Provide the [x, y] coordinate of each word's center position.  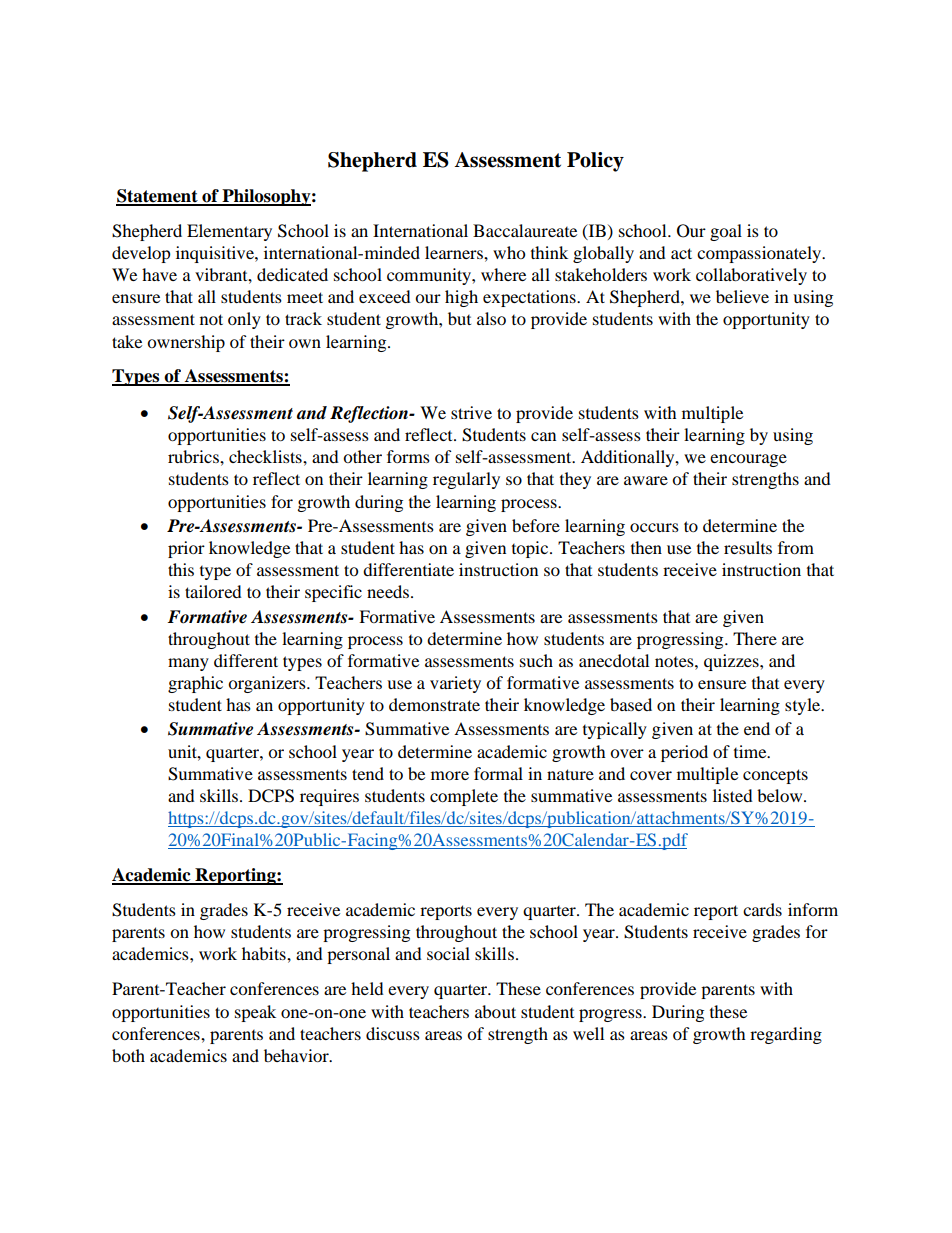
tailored [213, 591]
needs [388, 591]
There [755, 638]
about [495, 1011]
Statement [158, 197]
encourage [748, 460]
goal [726, 232]
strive [471, 412]
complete [464, 797]
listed [733, 795]
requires [329, 797]
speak [255, 1013]
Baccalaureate [525, 230]
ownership [186, 343]
